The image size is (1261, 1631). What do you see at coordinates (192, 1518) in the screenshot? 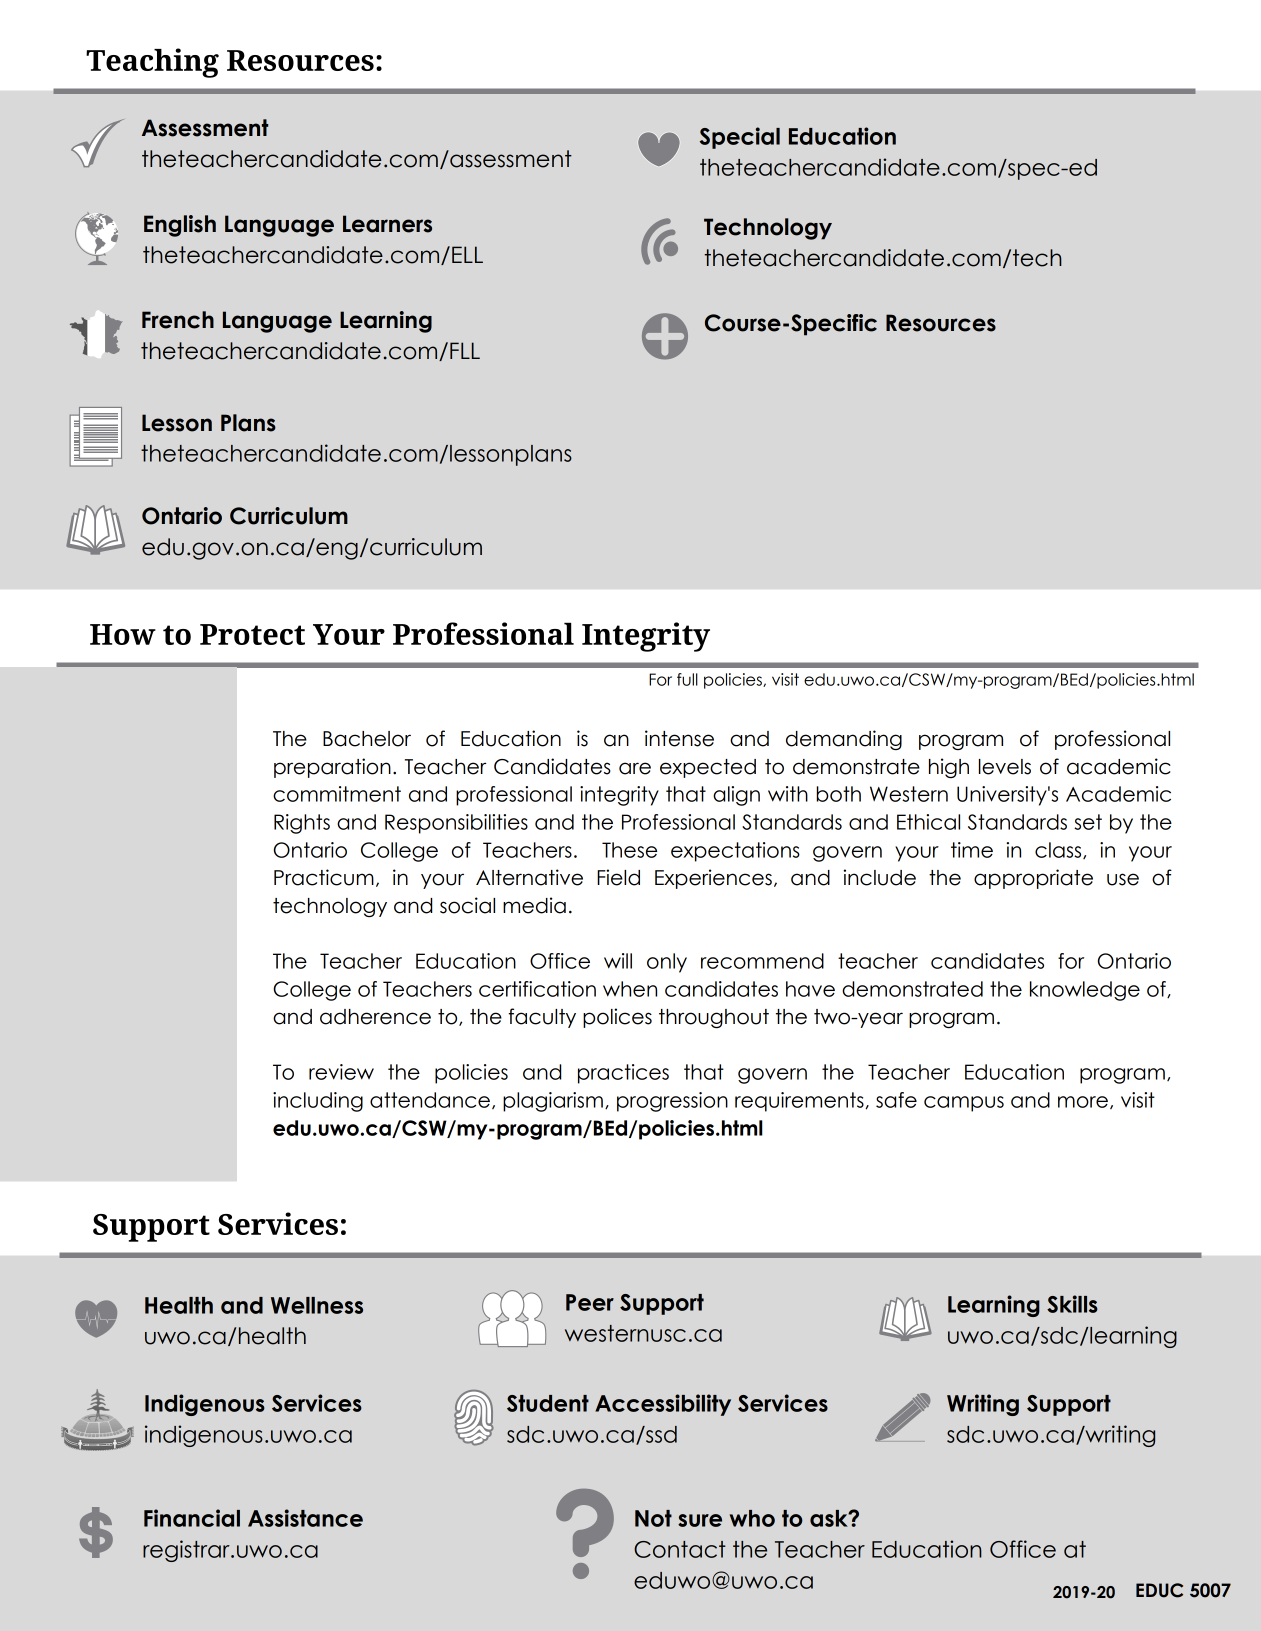
I see `Financial` at bounding box center [192, 1518].
